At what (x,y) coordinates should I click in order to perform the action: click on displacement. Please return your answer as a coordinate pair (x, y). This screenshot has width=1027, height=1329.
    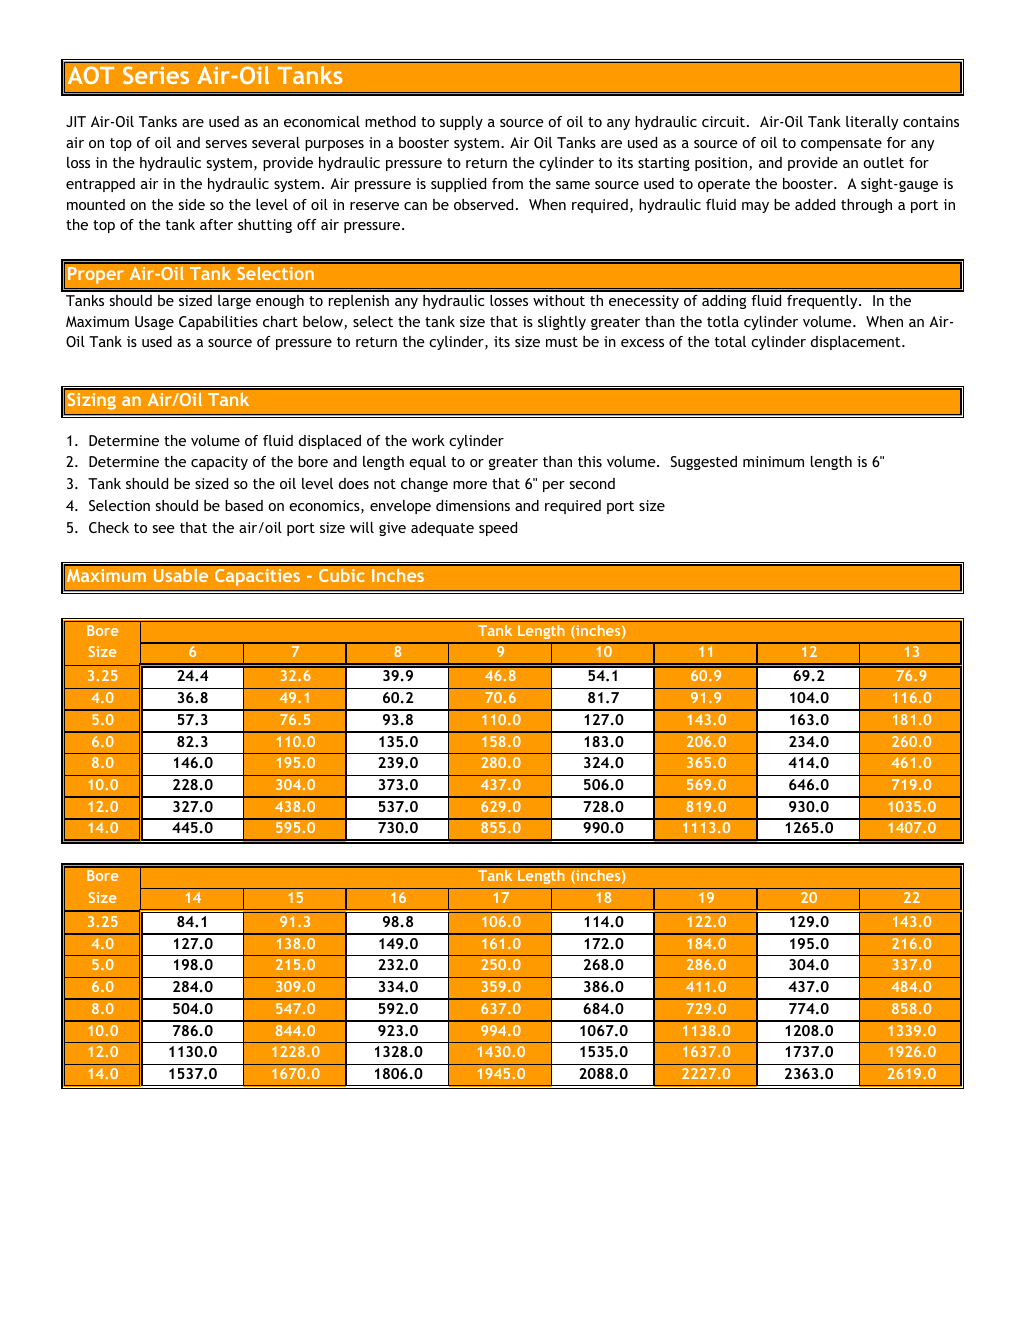
    Looking at the image, I should click on (857, 343).
